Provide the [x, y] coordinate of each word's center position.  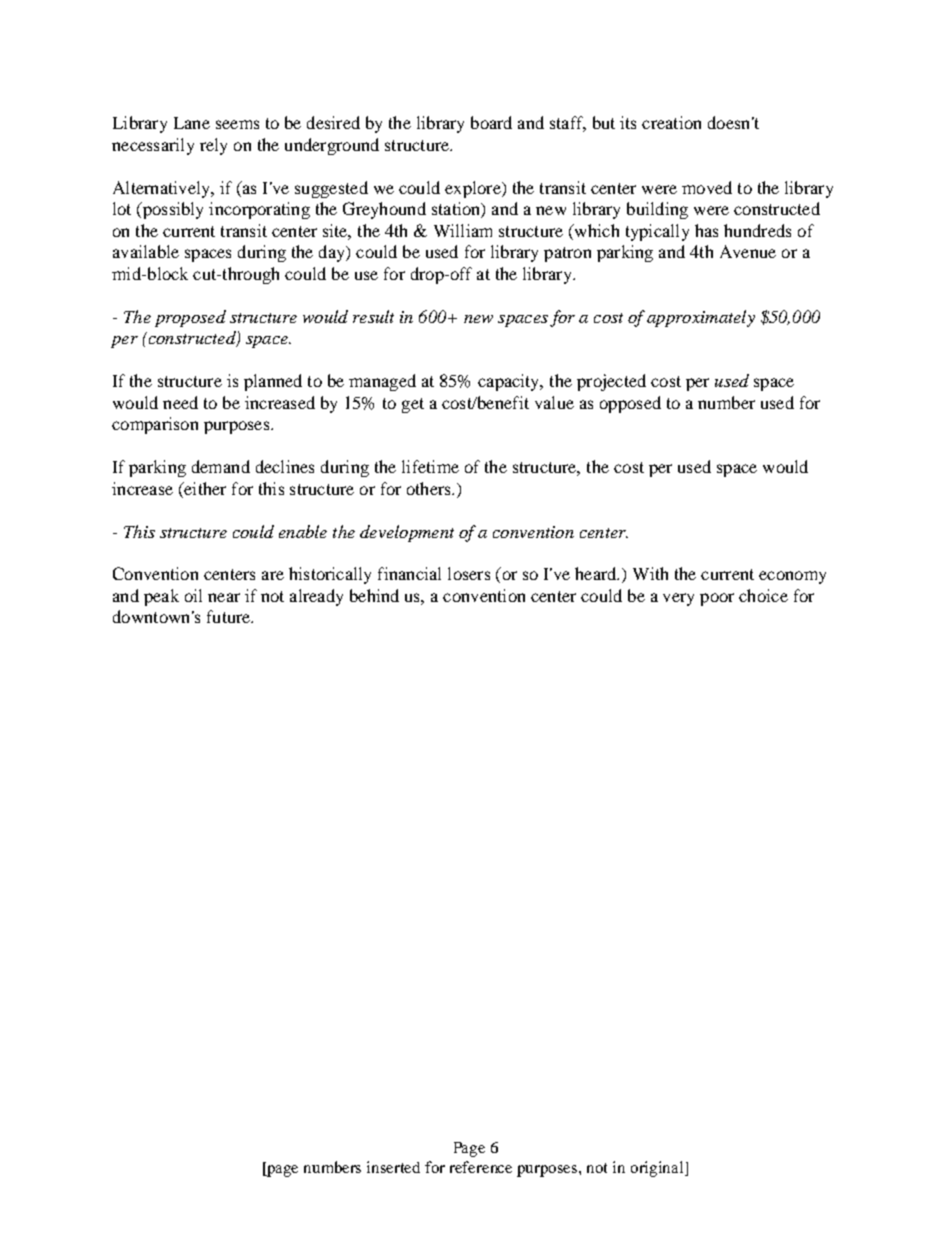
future [230, 616]
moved [707, 187]
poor [717, 599]
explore [474, 189]
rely [213, 146]
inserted [393, 1167]
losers [469, 573]
